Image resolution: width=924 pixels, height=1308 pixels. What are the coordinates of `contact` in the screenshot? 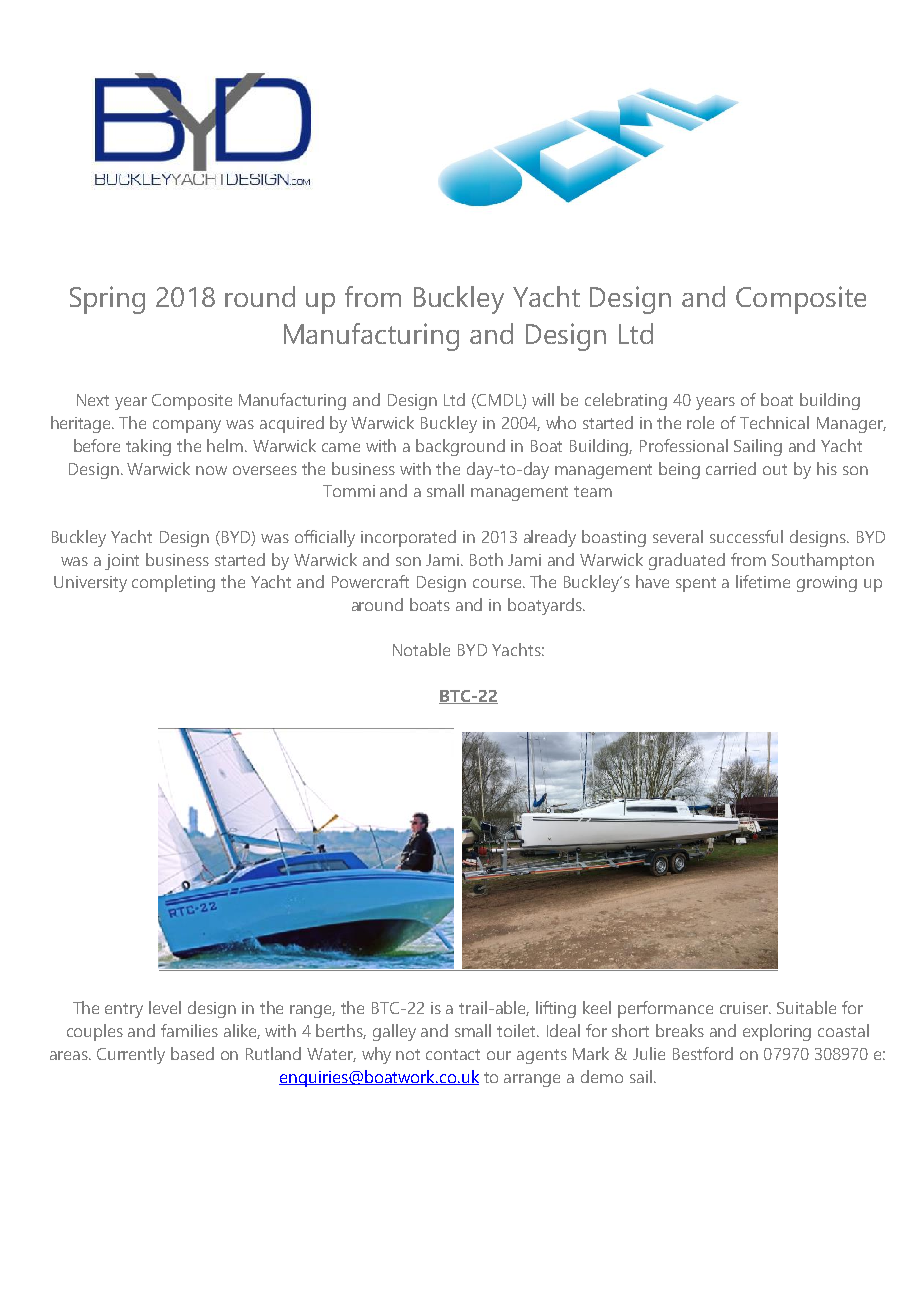 It's located at (453, 1054).
